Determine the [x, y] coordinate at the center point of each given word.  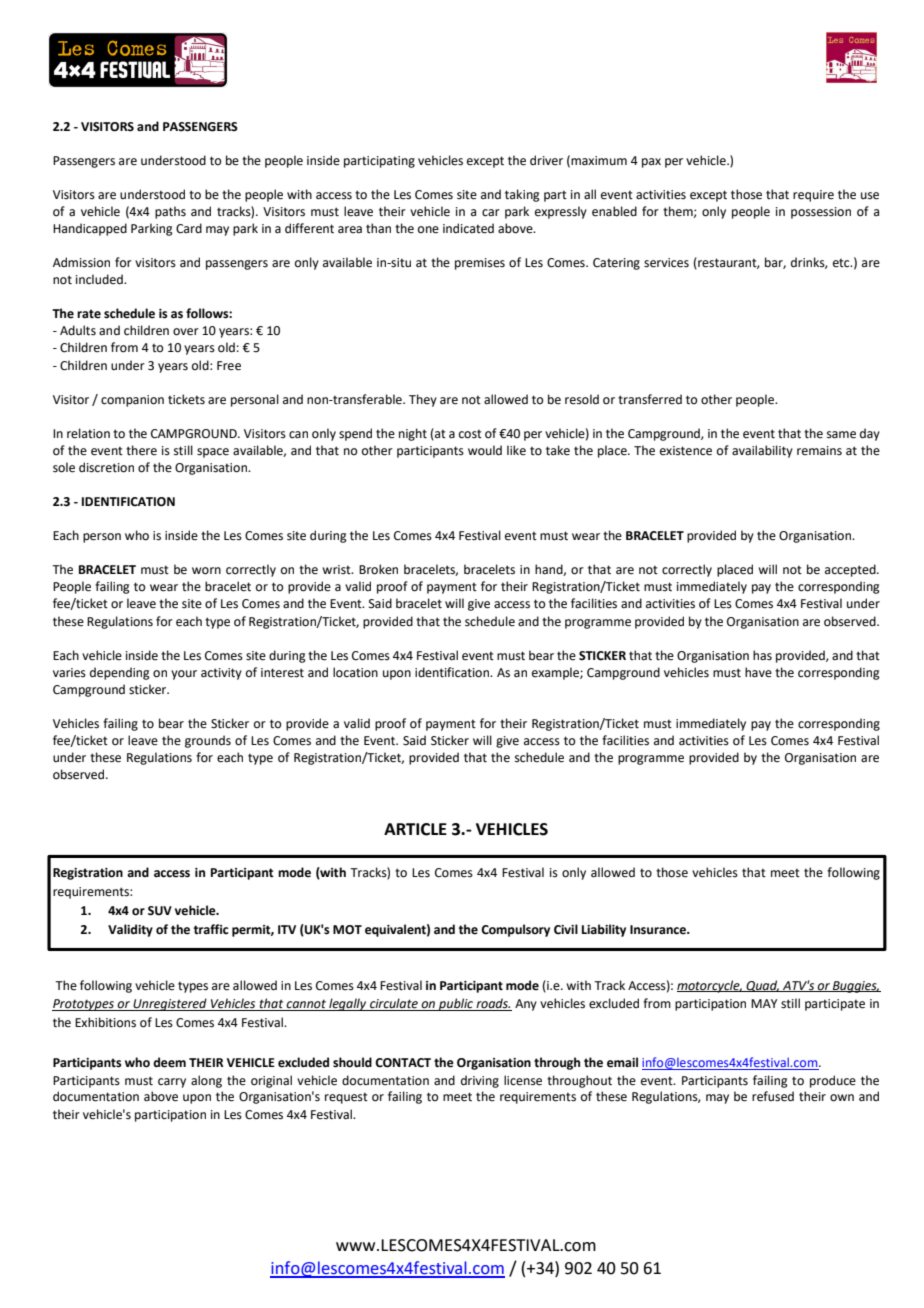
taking [522, 195]
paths [170, 212]
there [141, 450]
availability [762, 451]
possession [821, 213]
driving [480, 1081]
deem [169, 1062]
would [485, 450]
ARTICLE [415, 829]
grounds [208, 741]
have [758, 672]
